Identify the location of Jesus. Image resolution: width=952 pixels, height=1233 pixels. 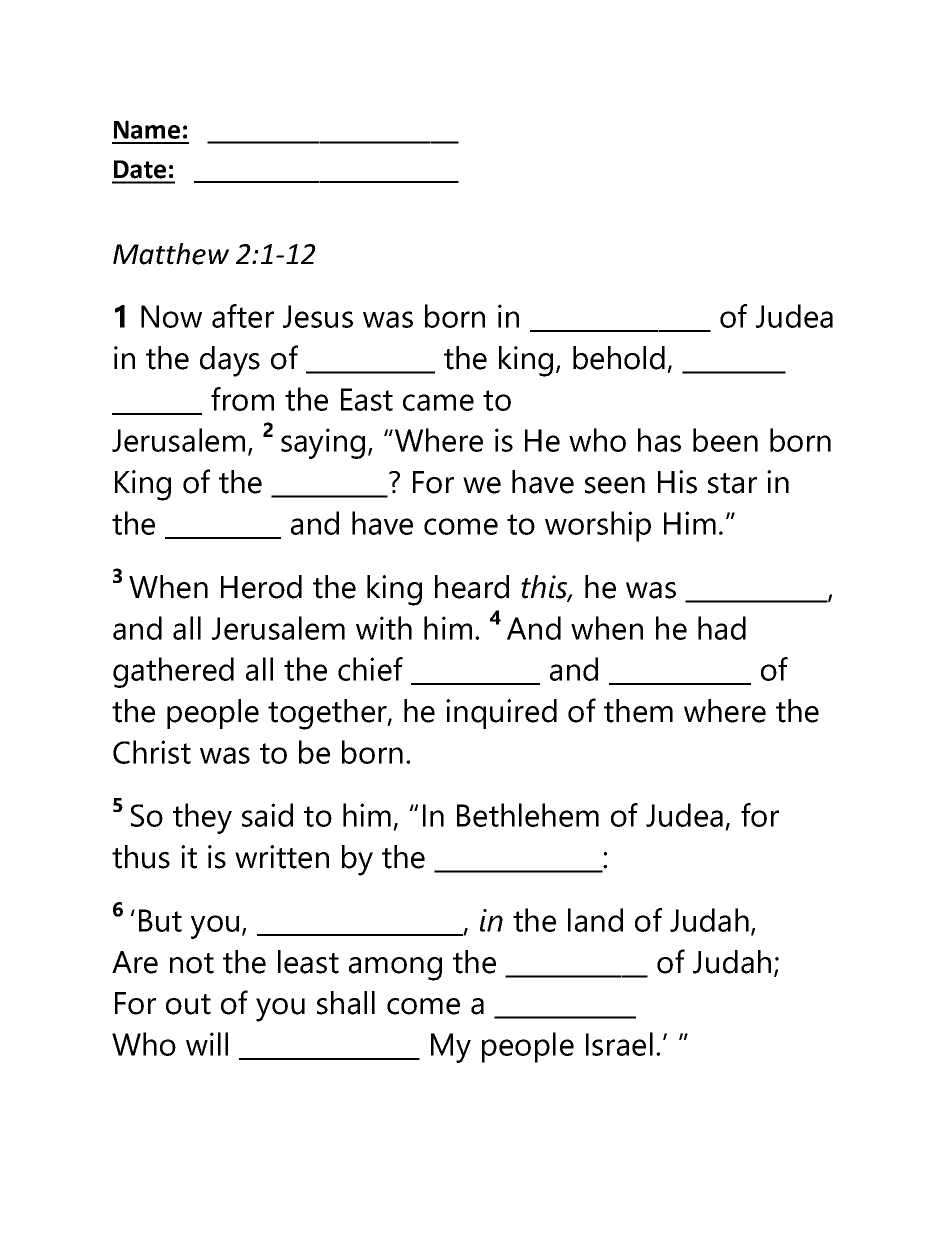
(318, 316).
